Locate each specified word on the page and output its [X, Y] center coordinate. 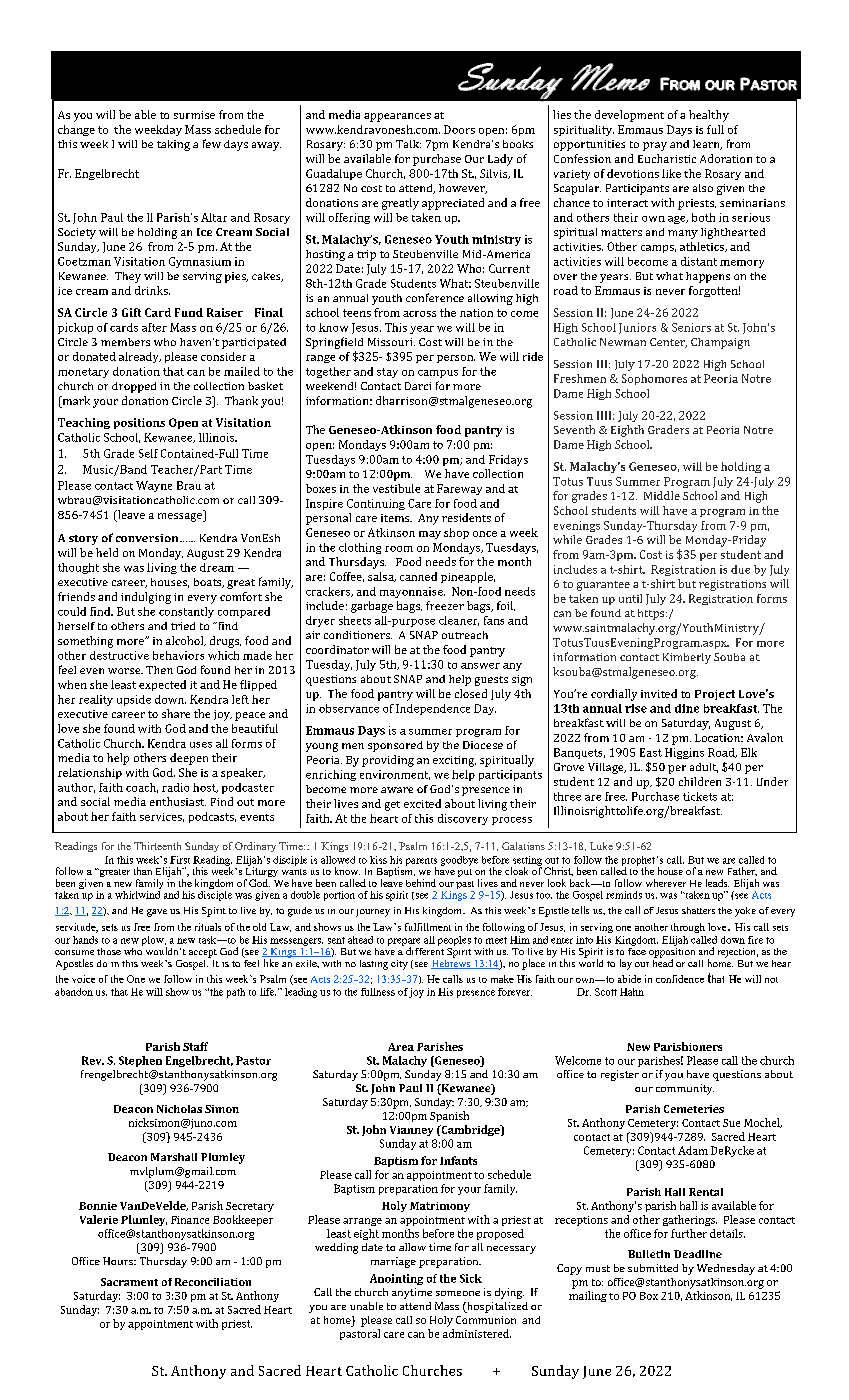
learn [707, 145]
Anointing [396, 1279]
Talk [408, 144]
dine [687, 708]
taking [173, 145]
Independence [433, 709]
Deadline [698, 1254]
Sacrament [129, 1282]
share [176, 713]
